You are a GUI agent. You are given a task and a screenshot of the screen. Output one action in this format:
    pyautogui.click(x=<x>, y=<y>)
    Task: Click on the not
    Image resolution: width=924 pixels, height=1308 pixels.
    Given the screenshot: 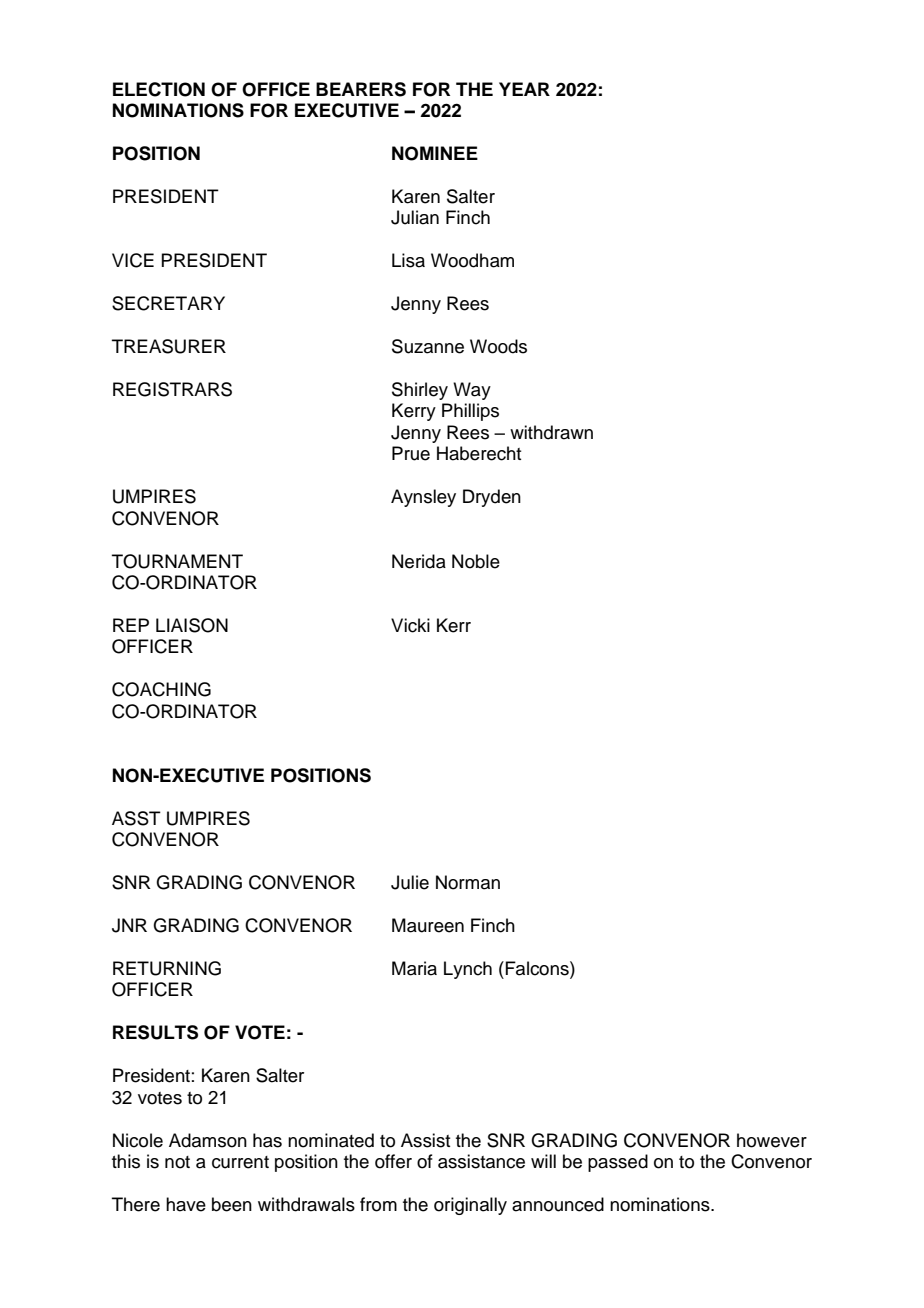 What is the action you would take?
    pyautogui.click(x=177, y=1162)
